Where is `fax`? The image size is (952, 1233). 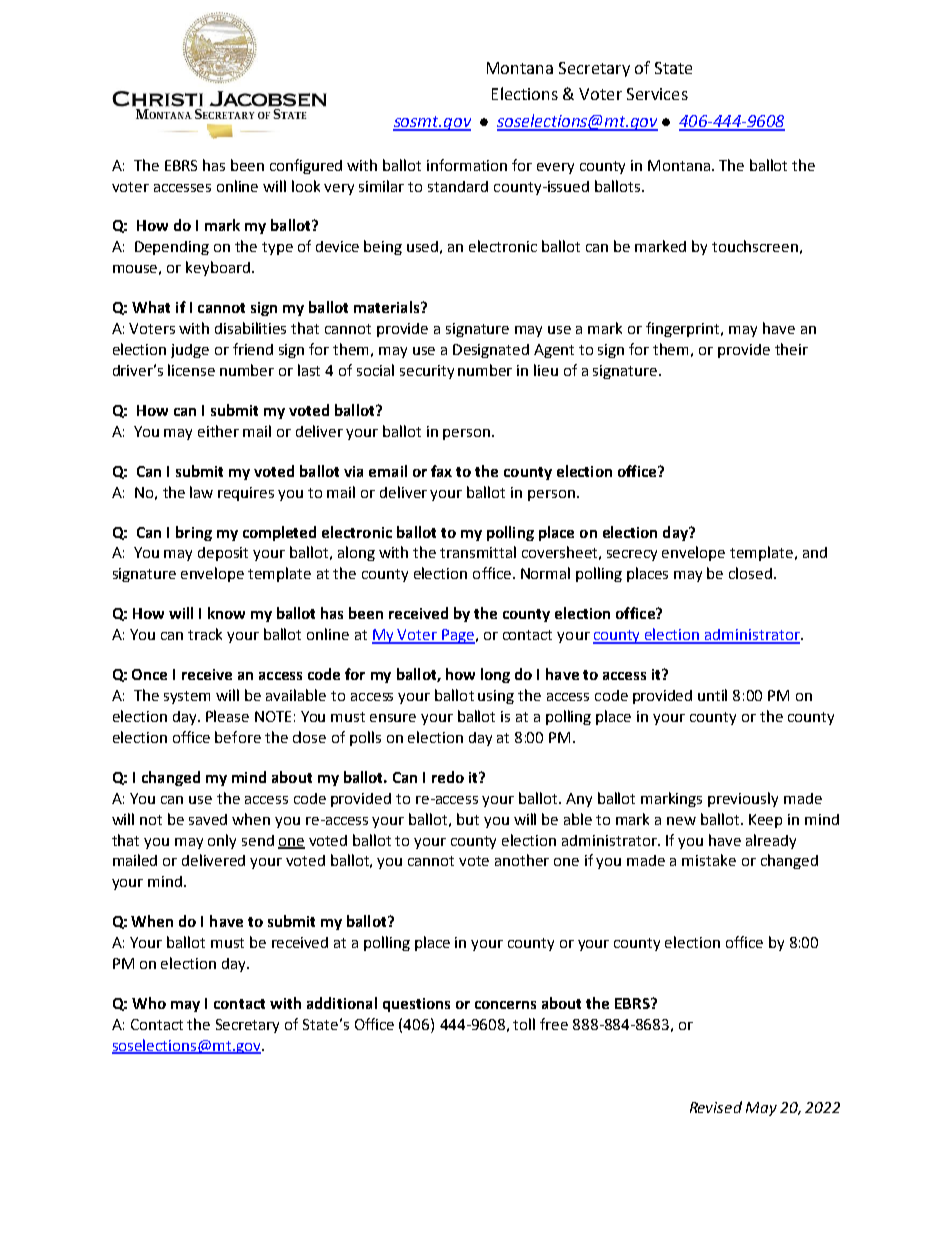 fax is located at coordinates (441, 471).
